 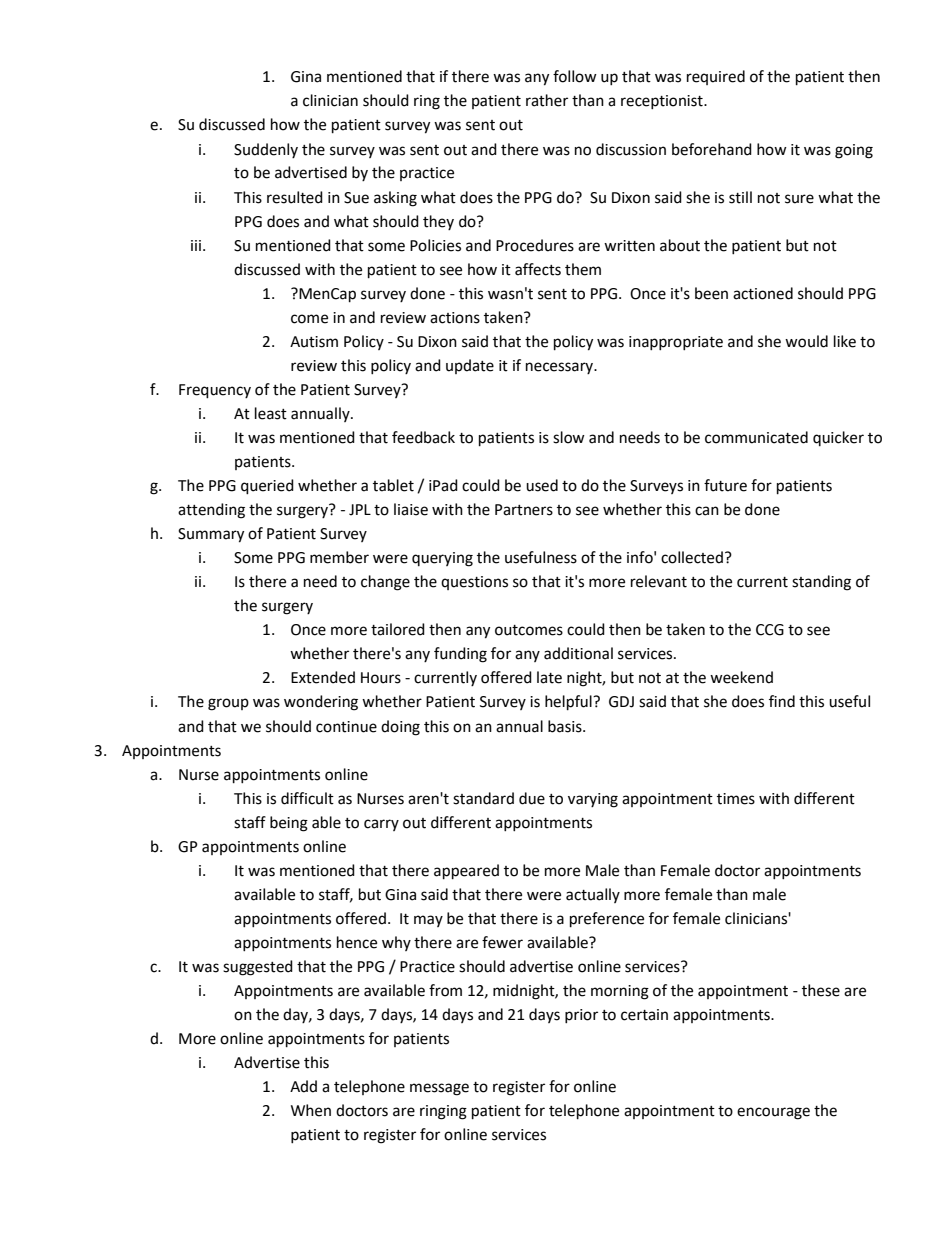 What do you see at coordinates (716, 77) in the document?
I see `required` at bounding box center [716, 77].
